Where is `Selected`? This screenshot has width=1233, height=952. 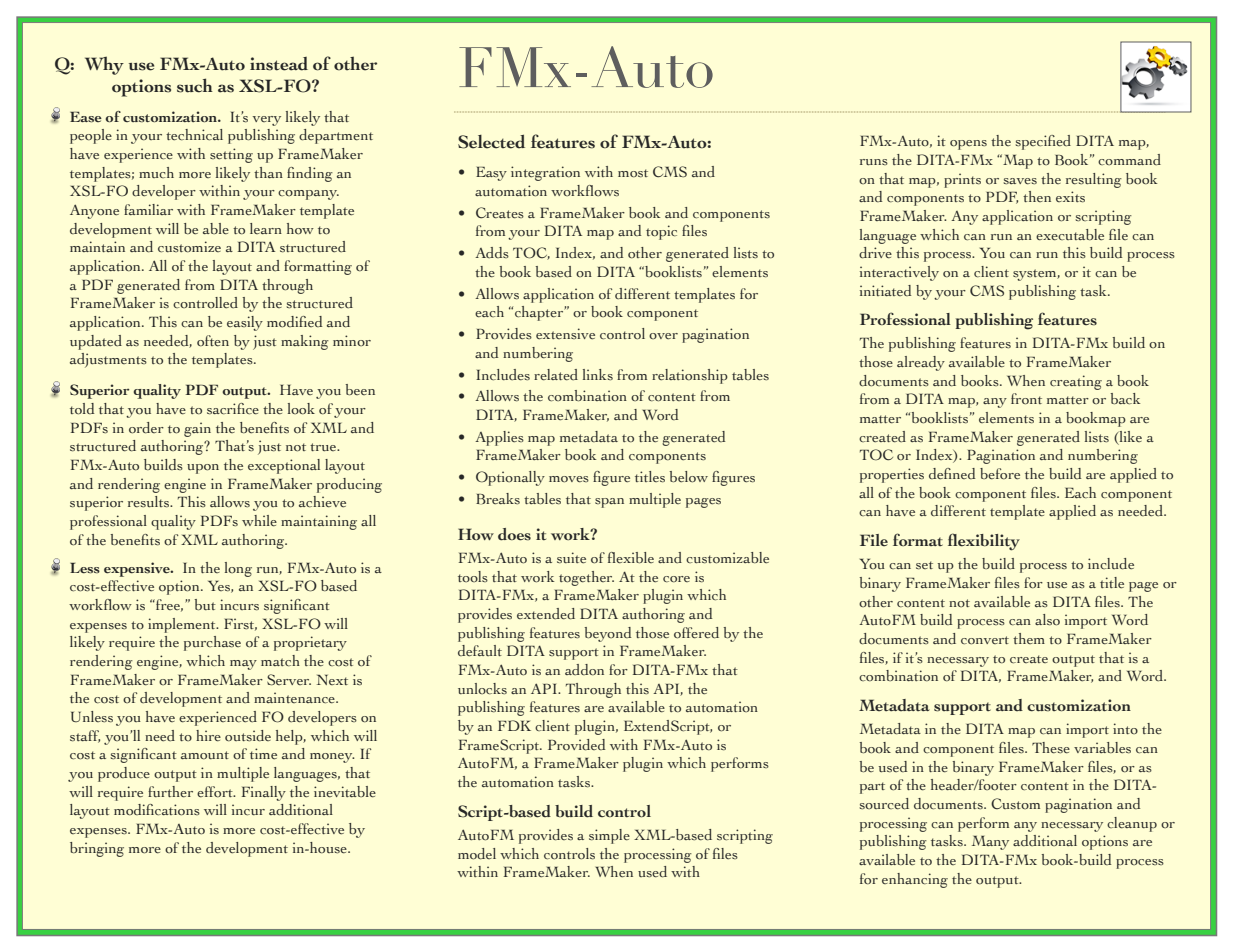
Selected is located at coordinates (491, 142).
